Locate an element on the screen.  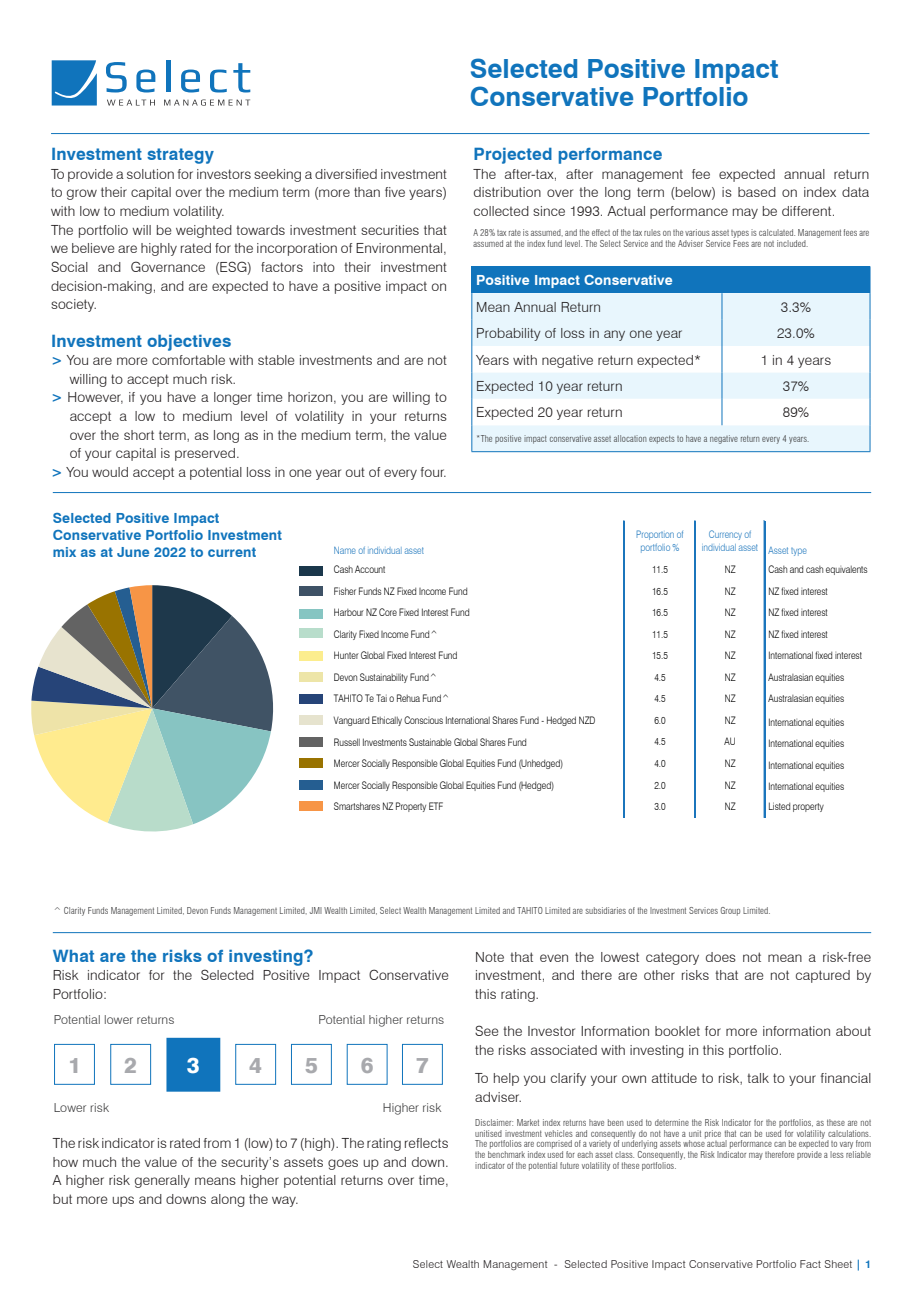
expects is located at coordinates (662, 439).
